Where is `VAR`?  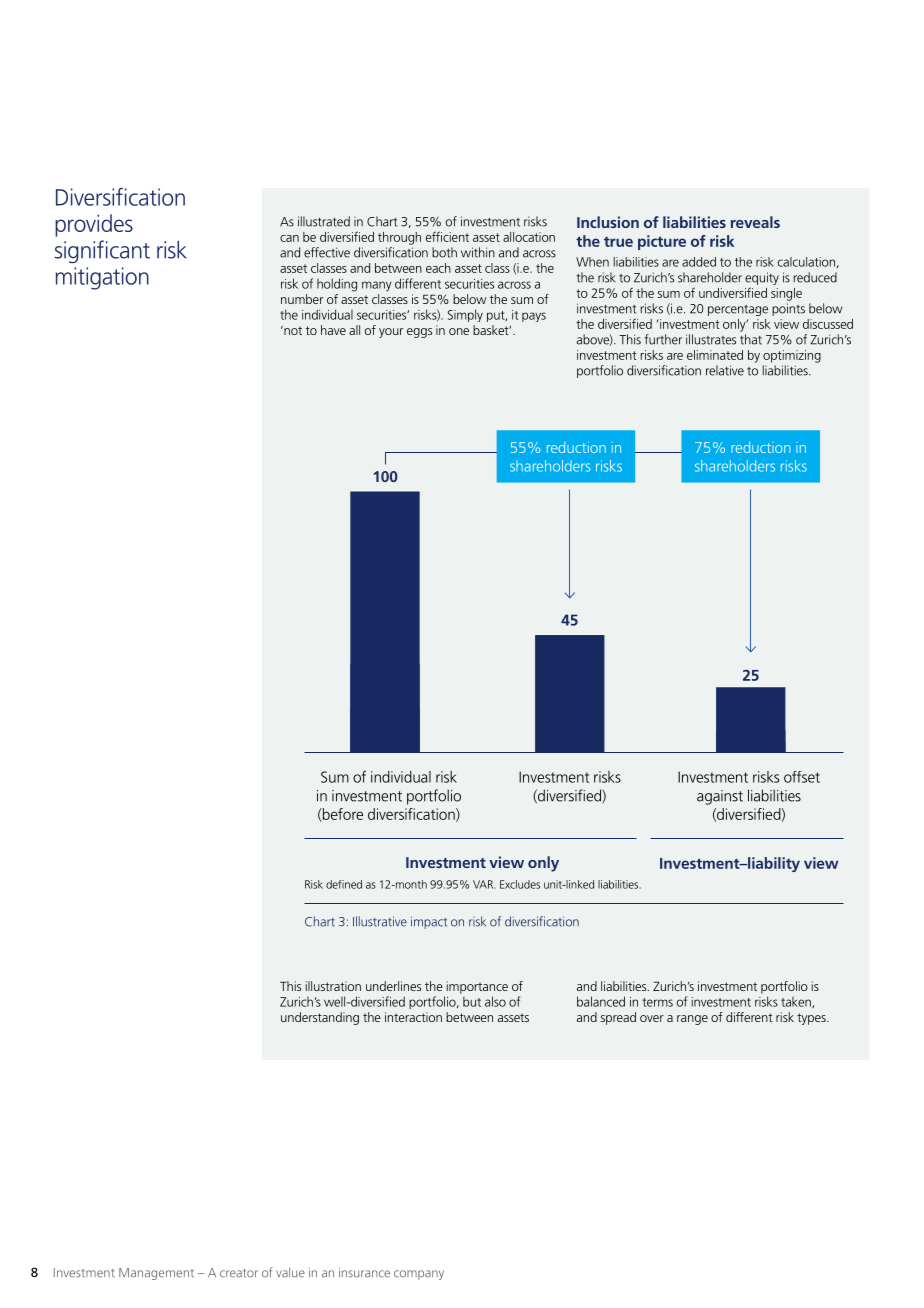 VAR is located at coordinates (484, 884).
